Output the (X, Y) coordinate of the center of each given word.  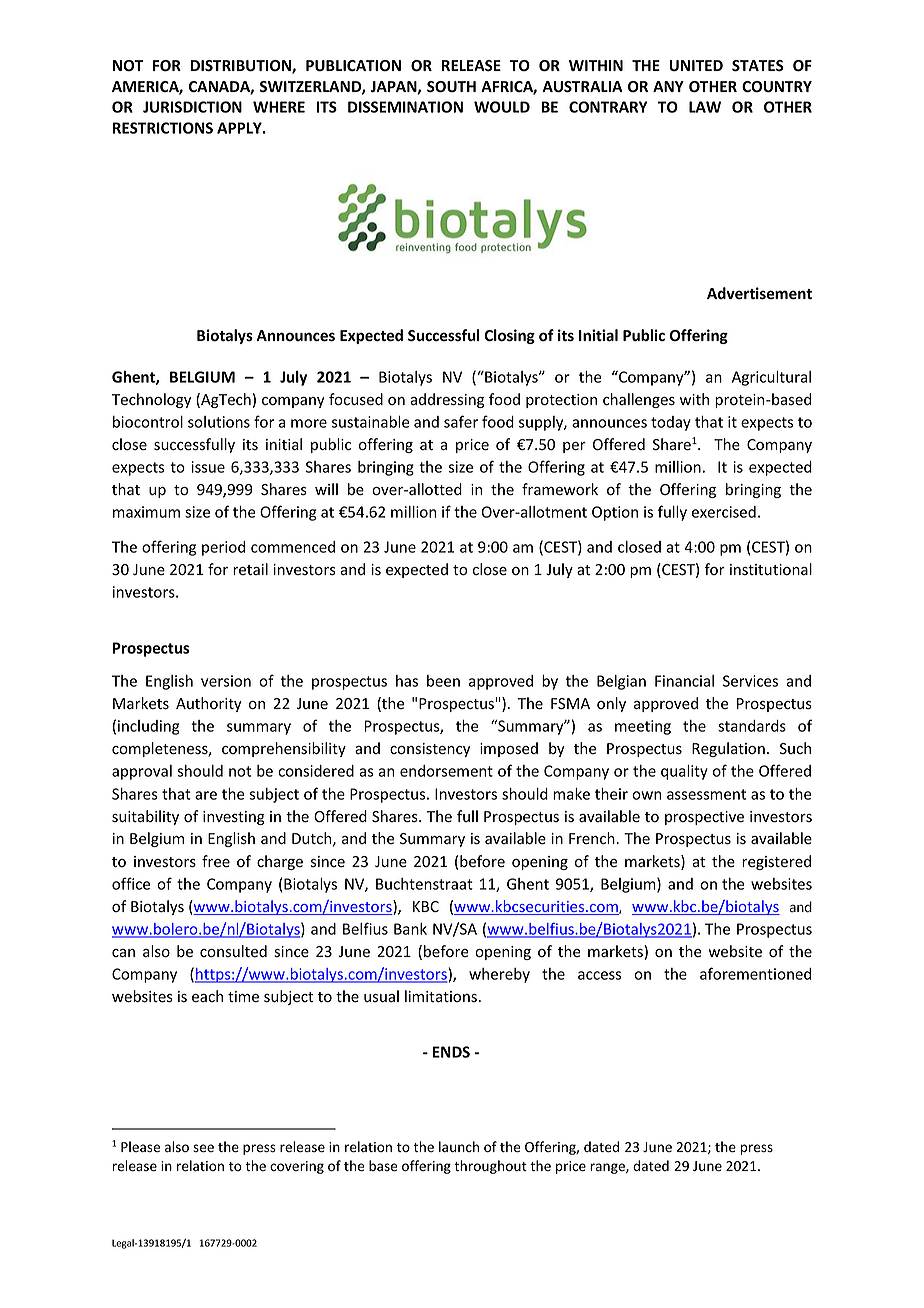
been (443, 681)
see (203, 1148)
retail (250, 569)
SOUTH (451, 87)
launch (459, 1146)
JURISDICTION (192, 107)
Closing (509, 336)
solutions (219, 422)
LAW (705, 107)
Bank (410, 929)
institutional (771, 569)
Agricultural (771, 378)
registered (776, 862)
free (216, 861)
